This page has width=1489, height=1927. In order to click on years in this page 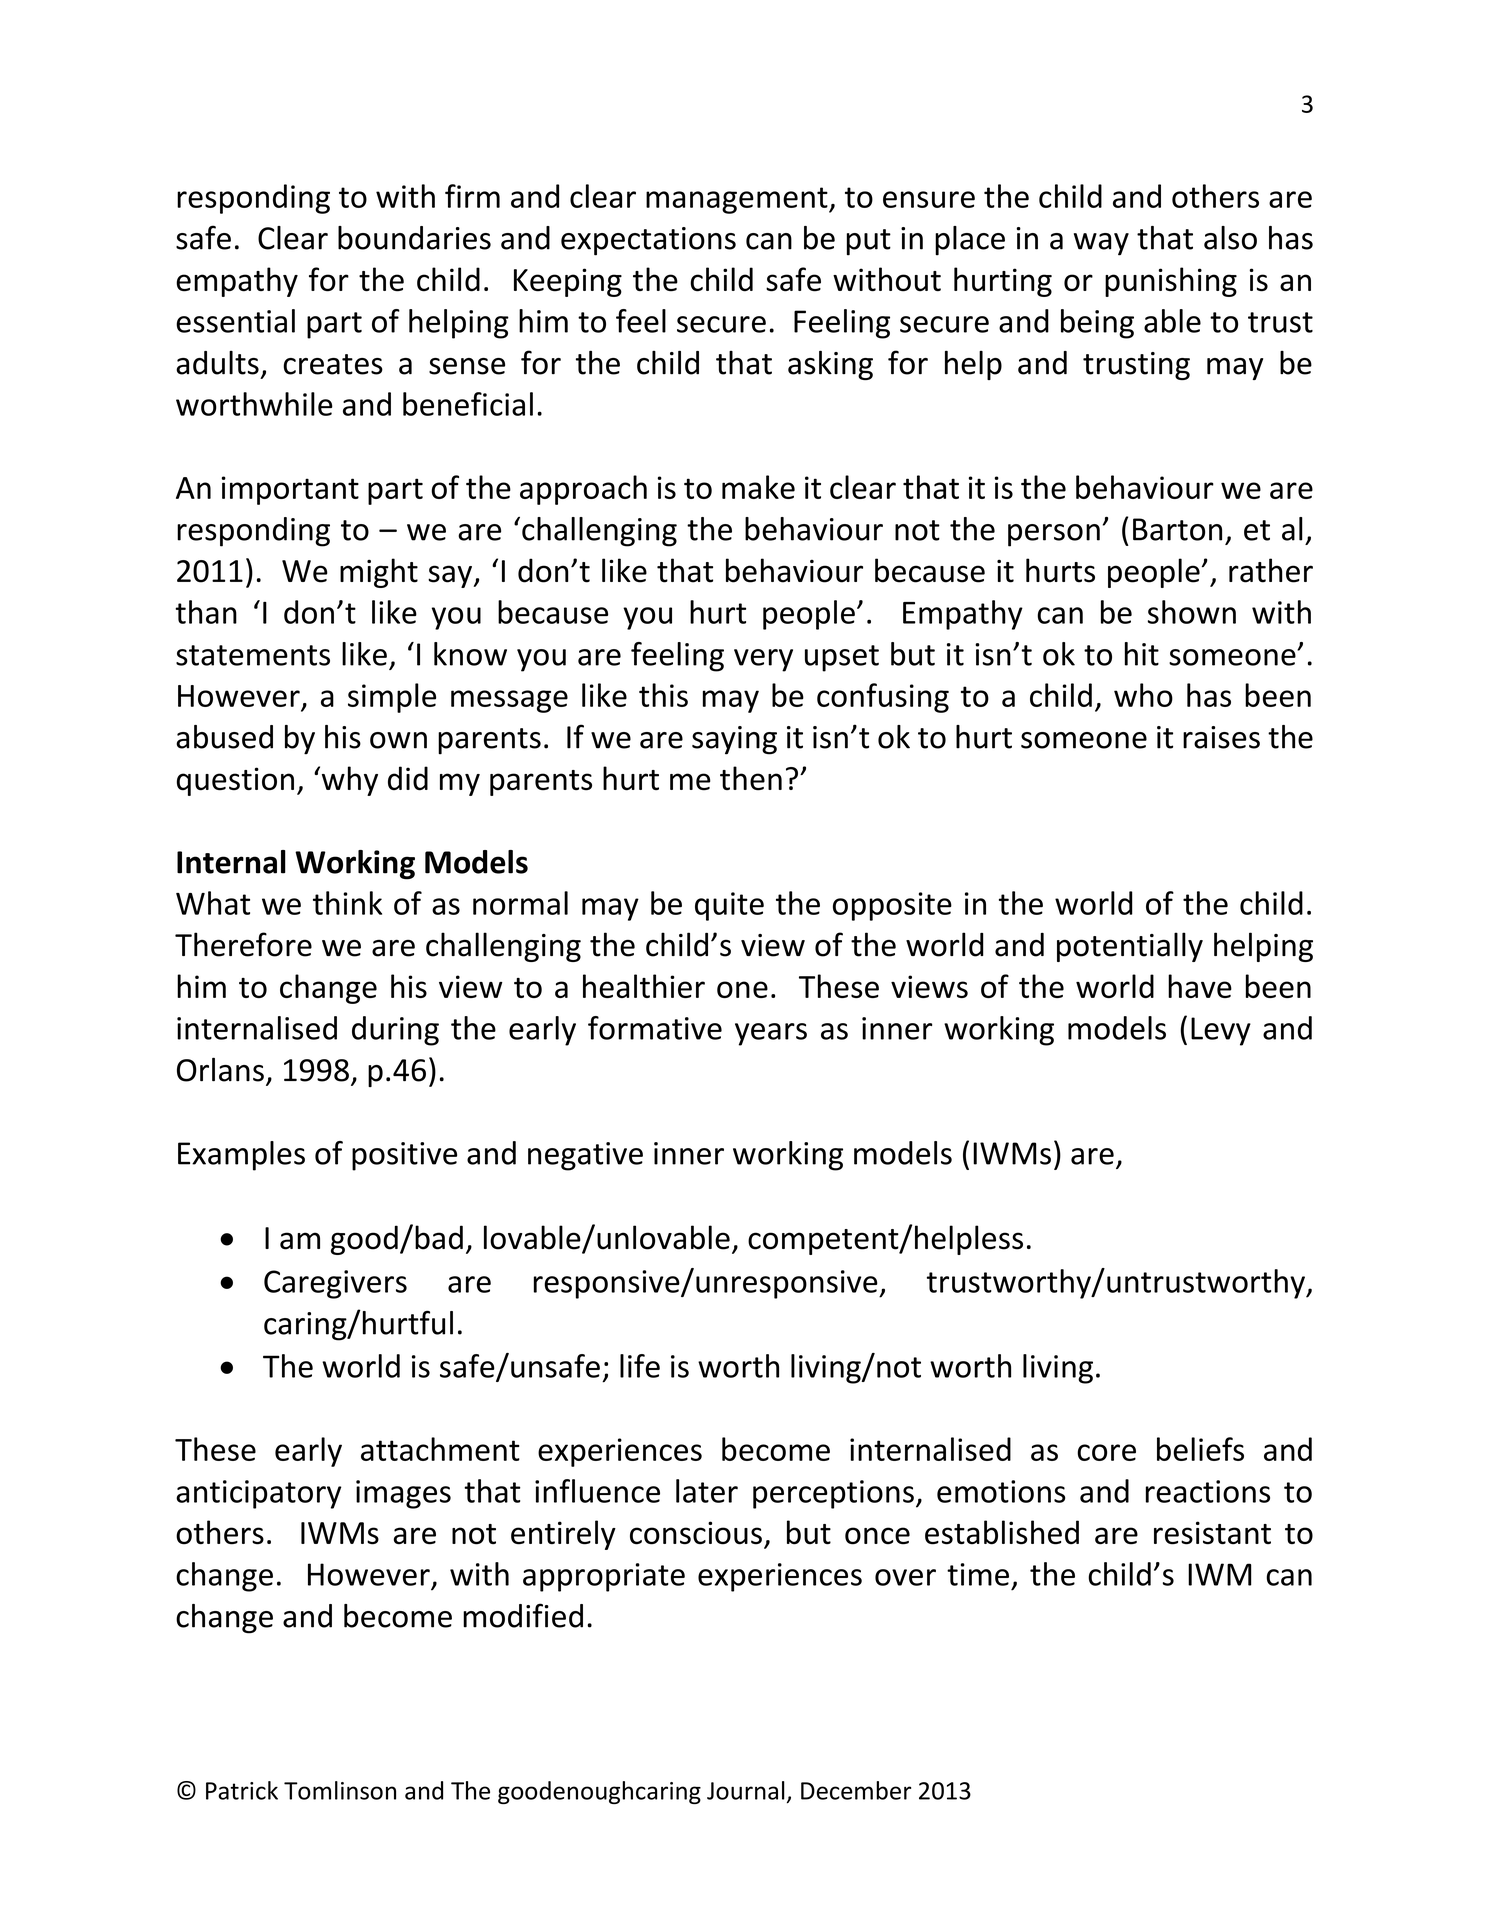, I will do `click(771, 1034)`.
